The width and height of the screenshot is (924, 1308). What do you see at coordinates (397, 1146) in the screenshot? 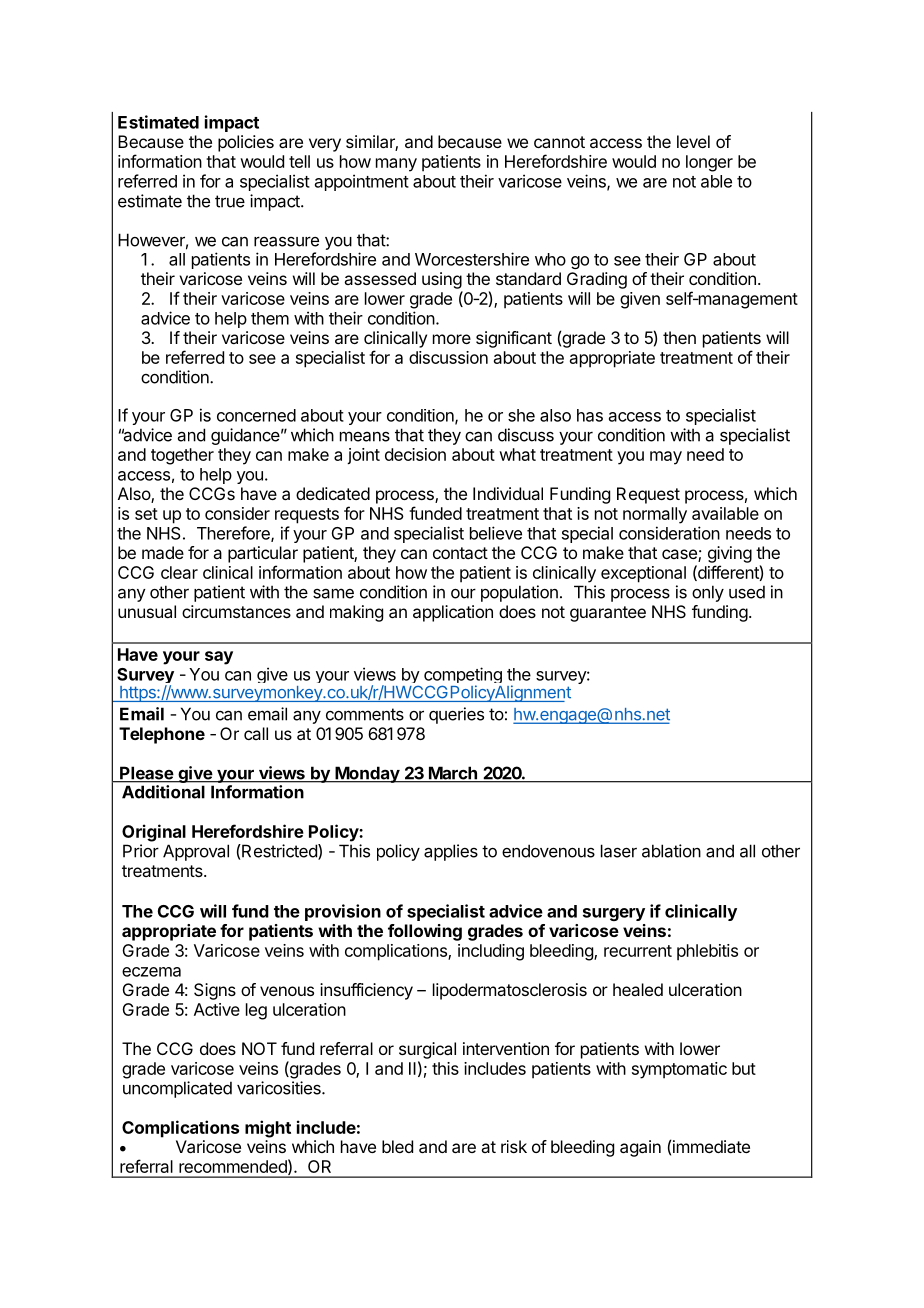
I see `bled` at bounding box center [397, 1146].
